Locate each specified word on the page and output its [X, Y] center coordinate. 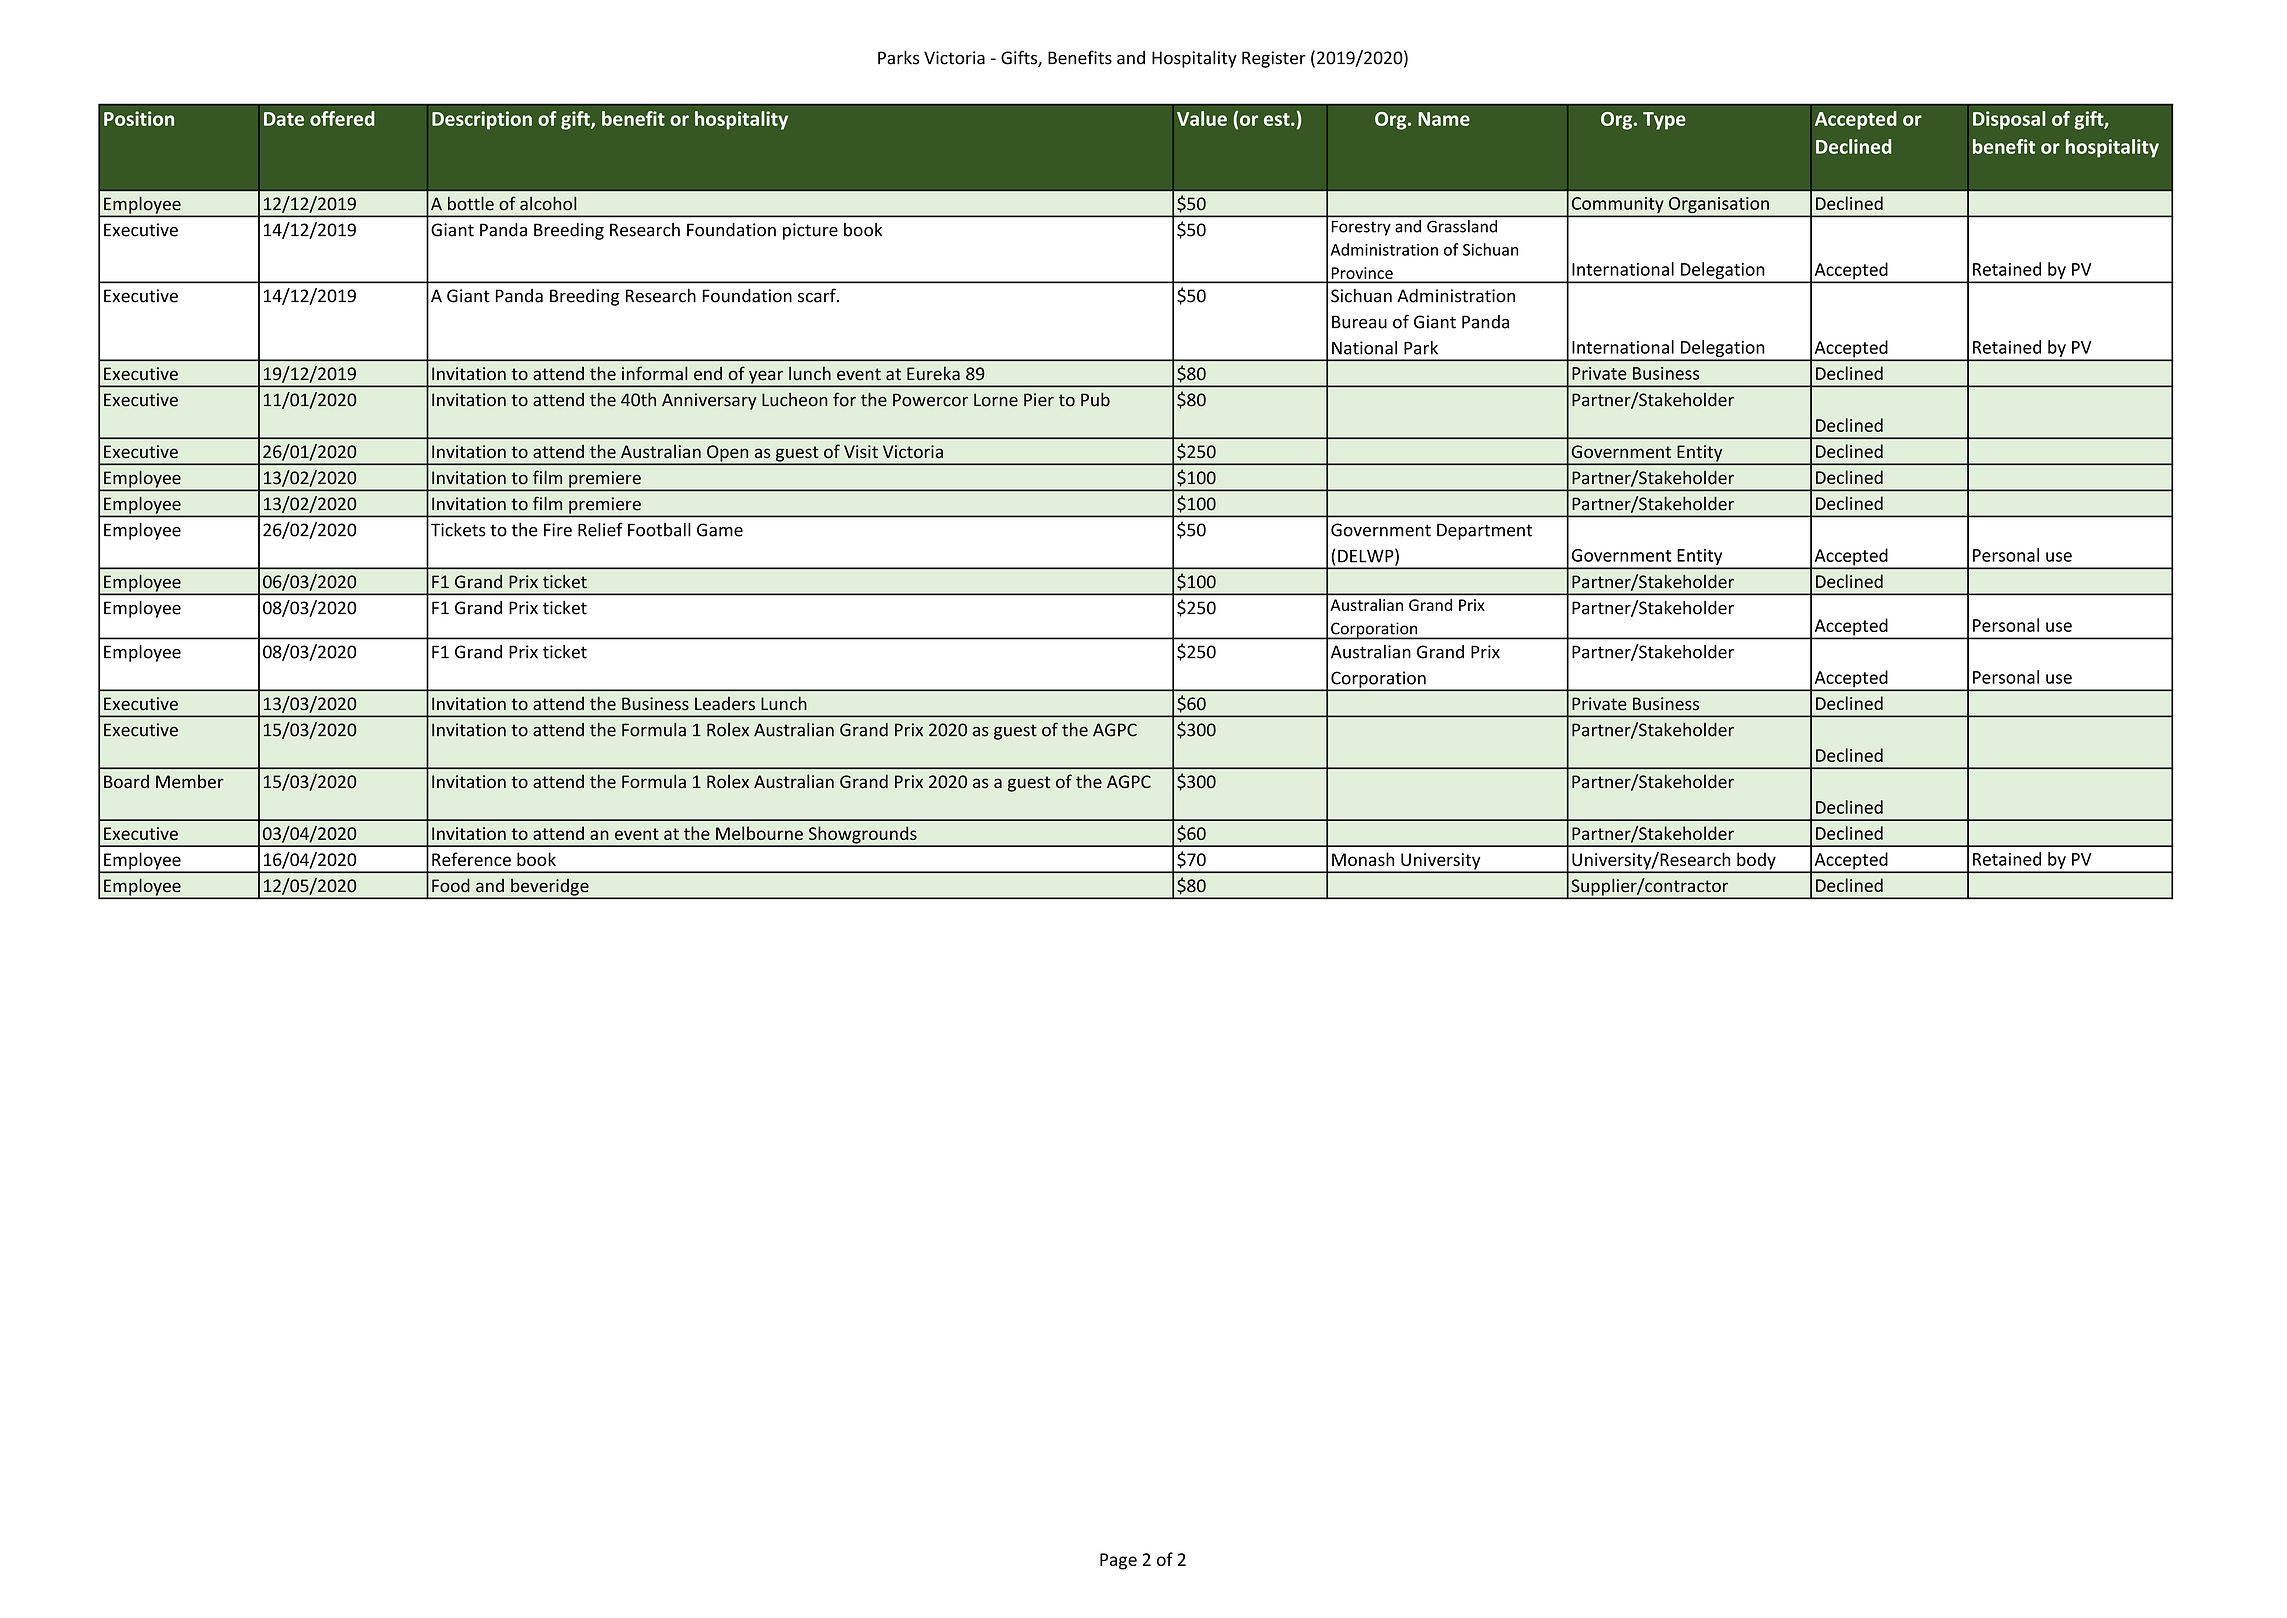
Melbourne [759, 833]
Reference [471, 859]
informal [655, 373]
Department [1484, 531]
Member [190, 781]
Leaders [725, 704]
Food [451, 885]
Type [1664, 121]
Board [126, 781]
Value [1202, 118]
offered [342, 118]
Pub [1095, 399]
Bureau [1359, 322]
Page [1118, 1561]
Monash [1363, 859]
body [1756, 862]
